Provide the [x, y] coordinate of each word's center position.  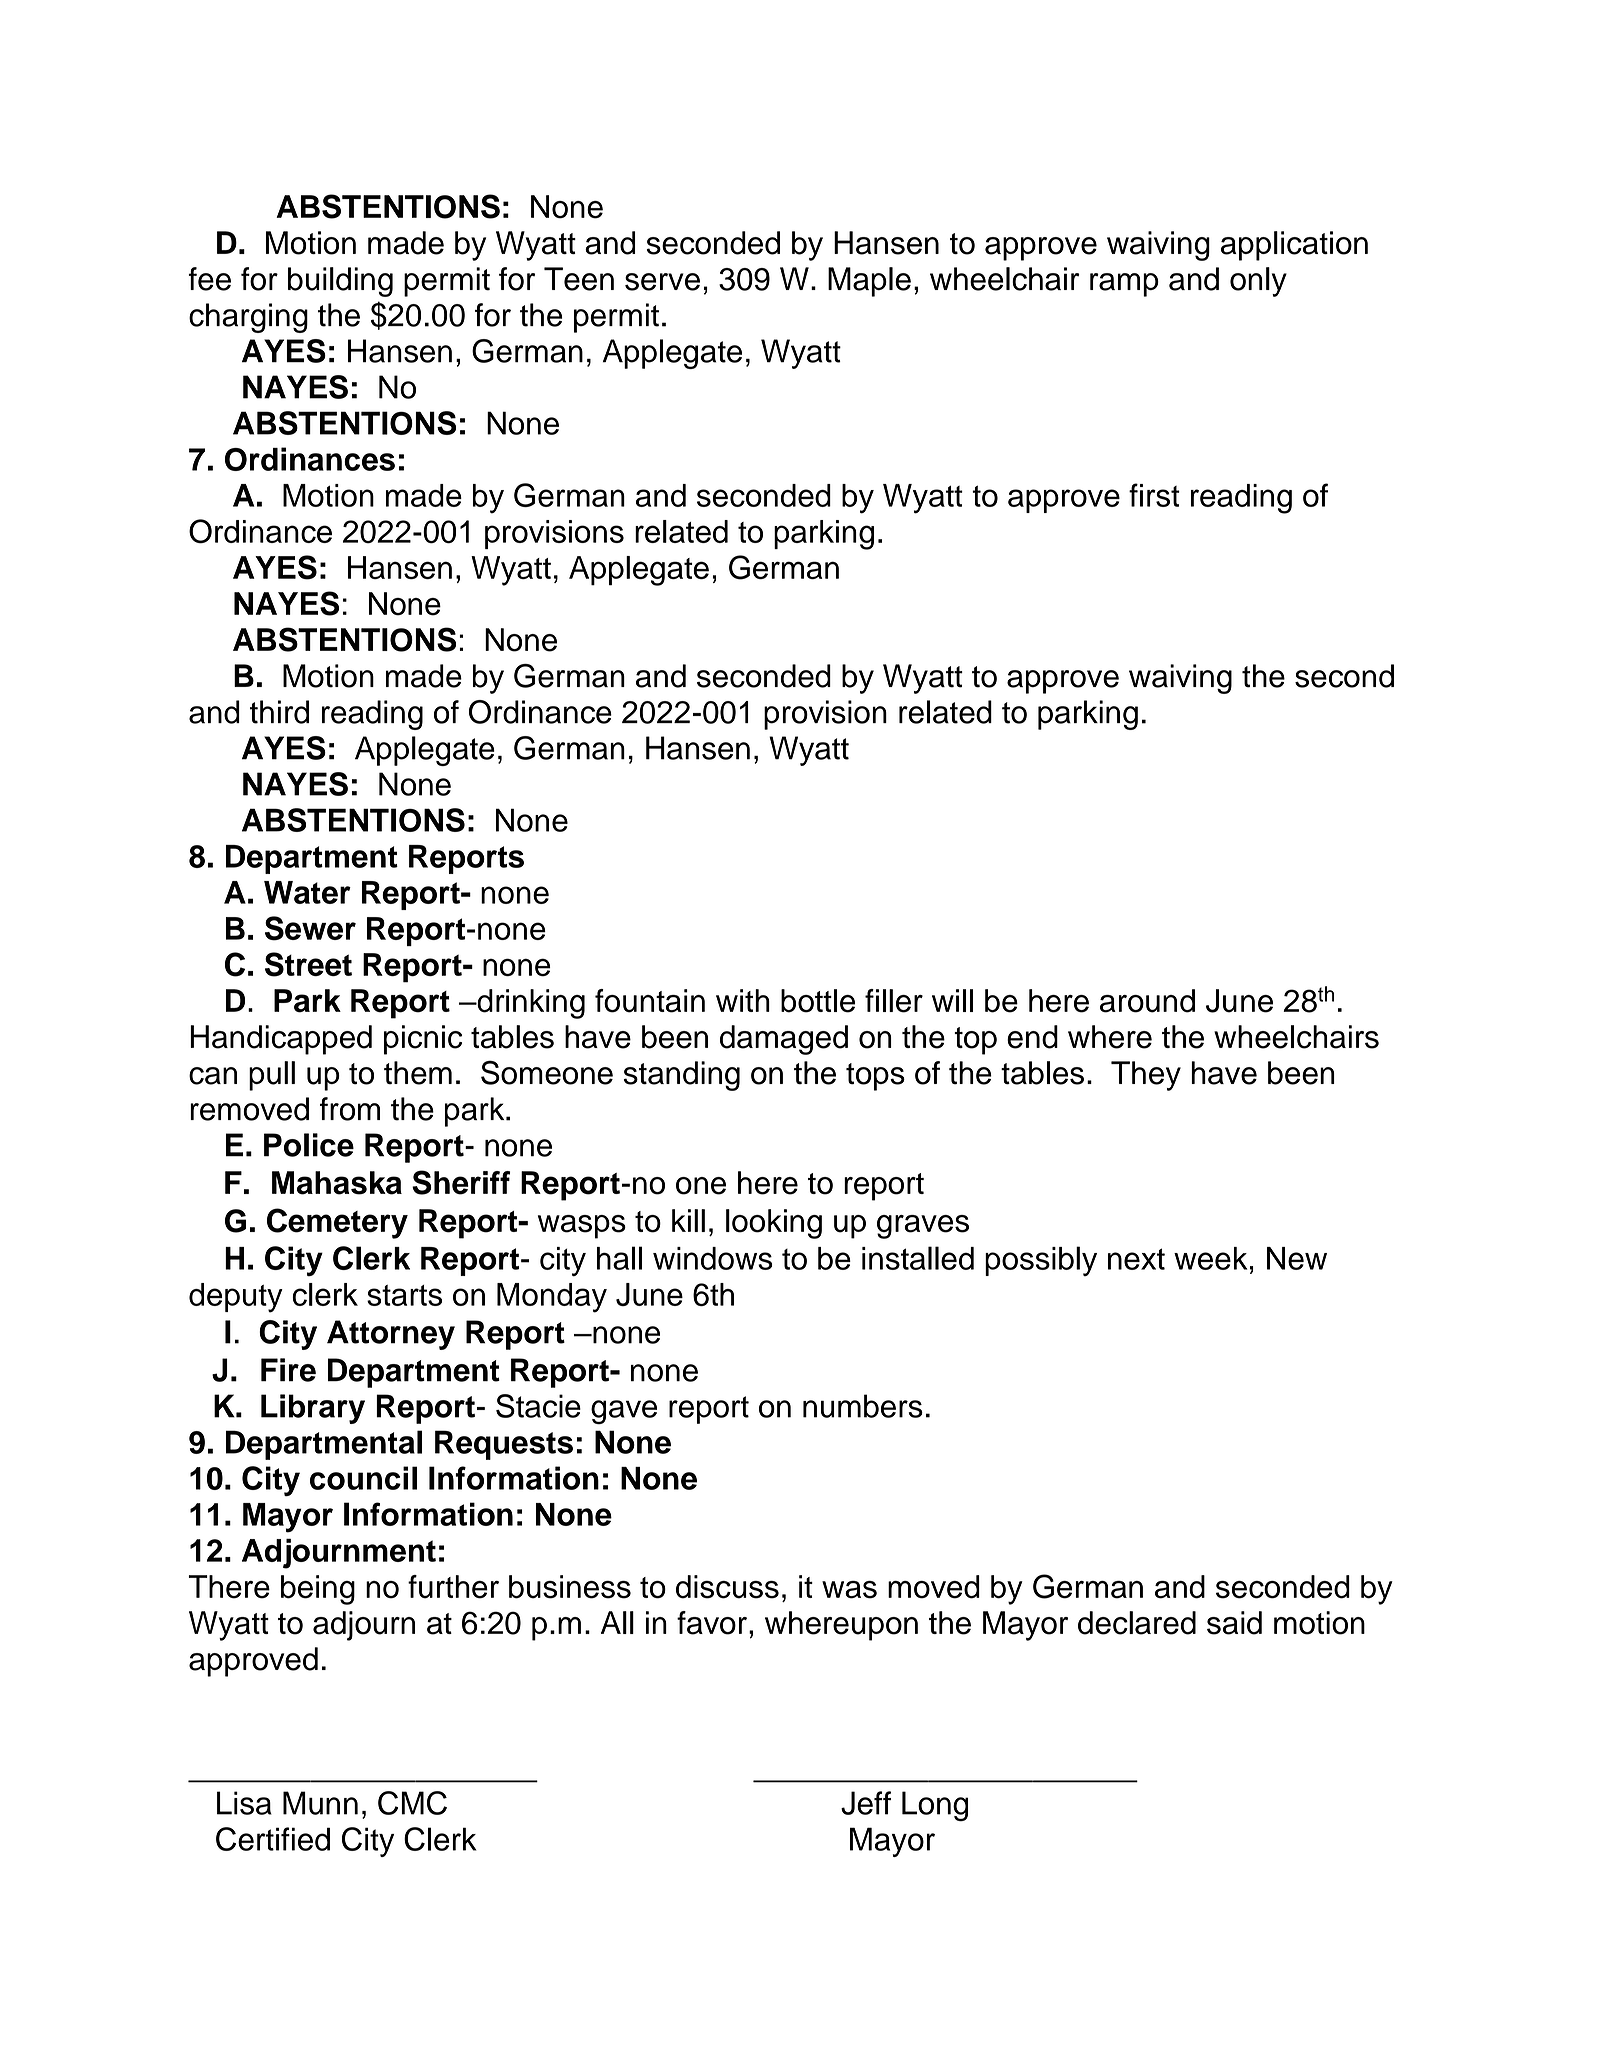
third [279, 712]
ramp [1124, 285]
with [743, 1000]
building [340, 282]
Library [313, 1409]
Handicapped [281, 1040]
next [1136, 1259]
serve [662, 282]
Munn [320, 1803]
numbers [863, 1406]
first [1154, 495]
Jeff [866, 1803]
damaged [784, 1040]
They [1146, 1076]
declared [1137, 1623]
